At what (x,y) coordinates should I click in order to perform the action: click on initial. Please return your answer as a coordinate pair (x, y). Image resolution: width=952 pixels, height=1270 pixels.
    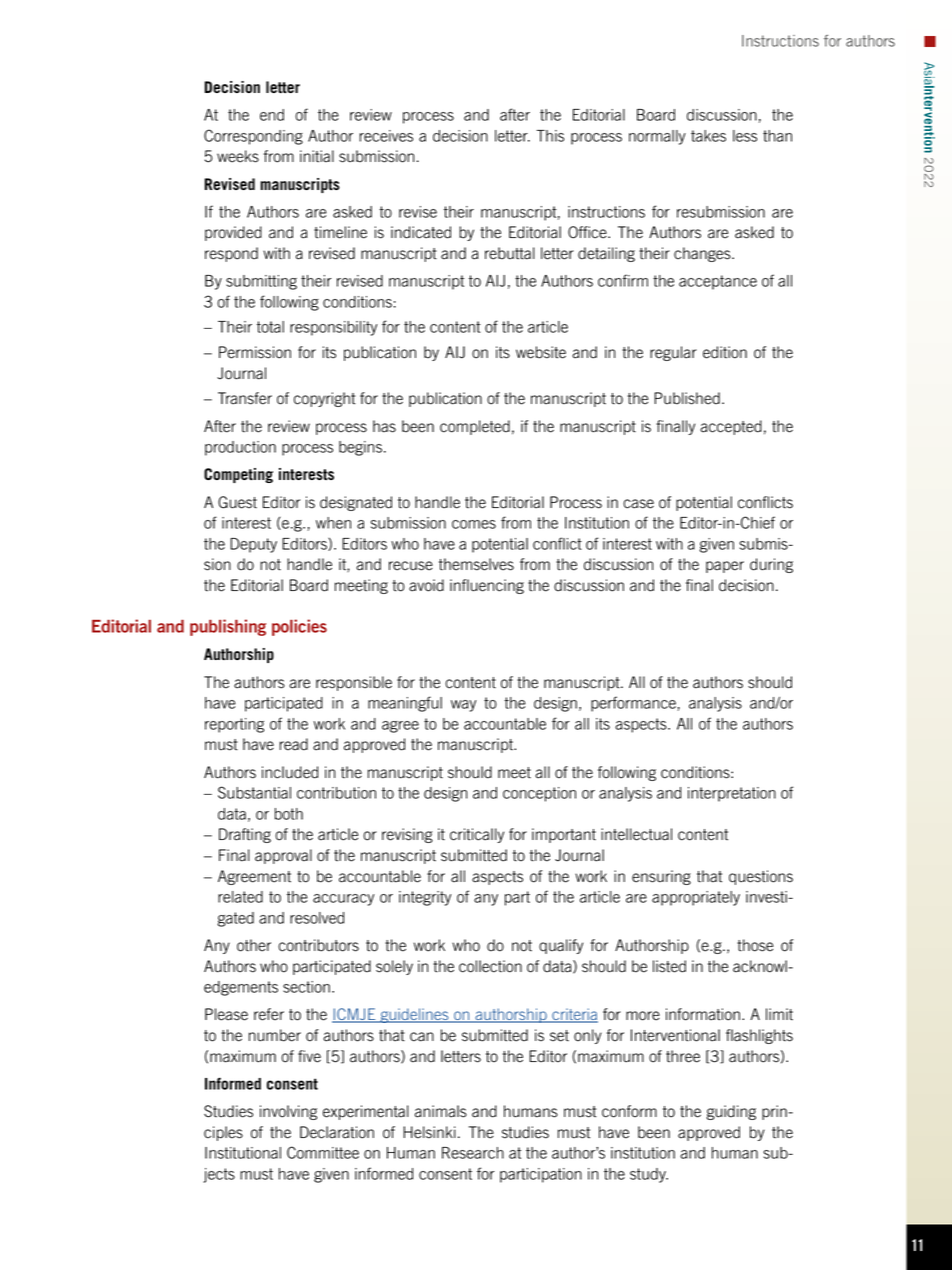
    Looking at the image, I should click on (317, 156).
